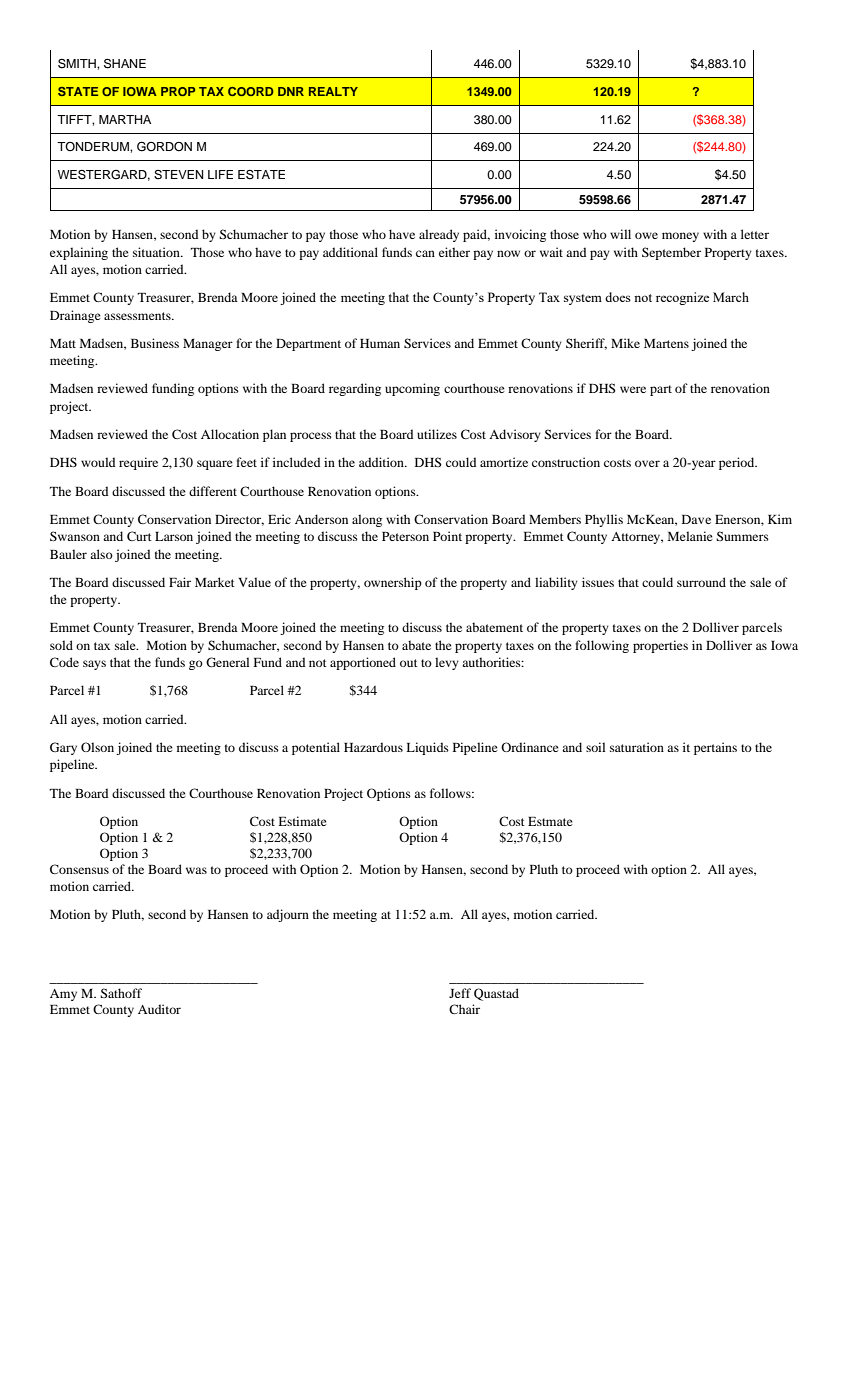  I want to click on money, so click(680, 237).
